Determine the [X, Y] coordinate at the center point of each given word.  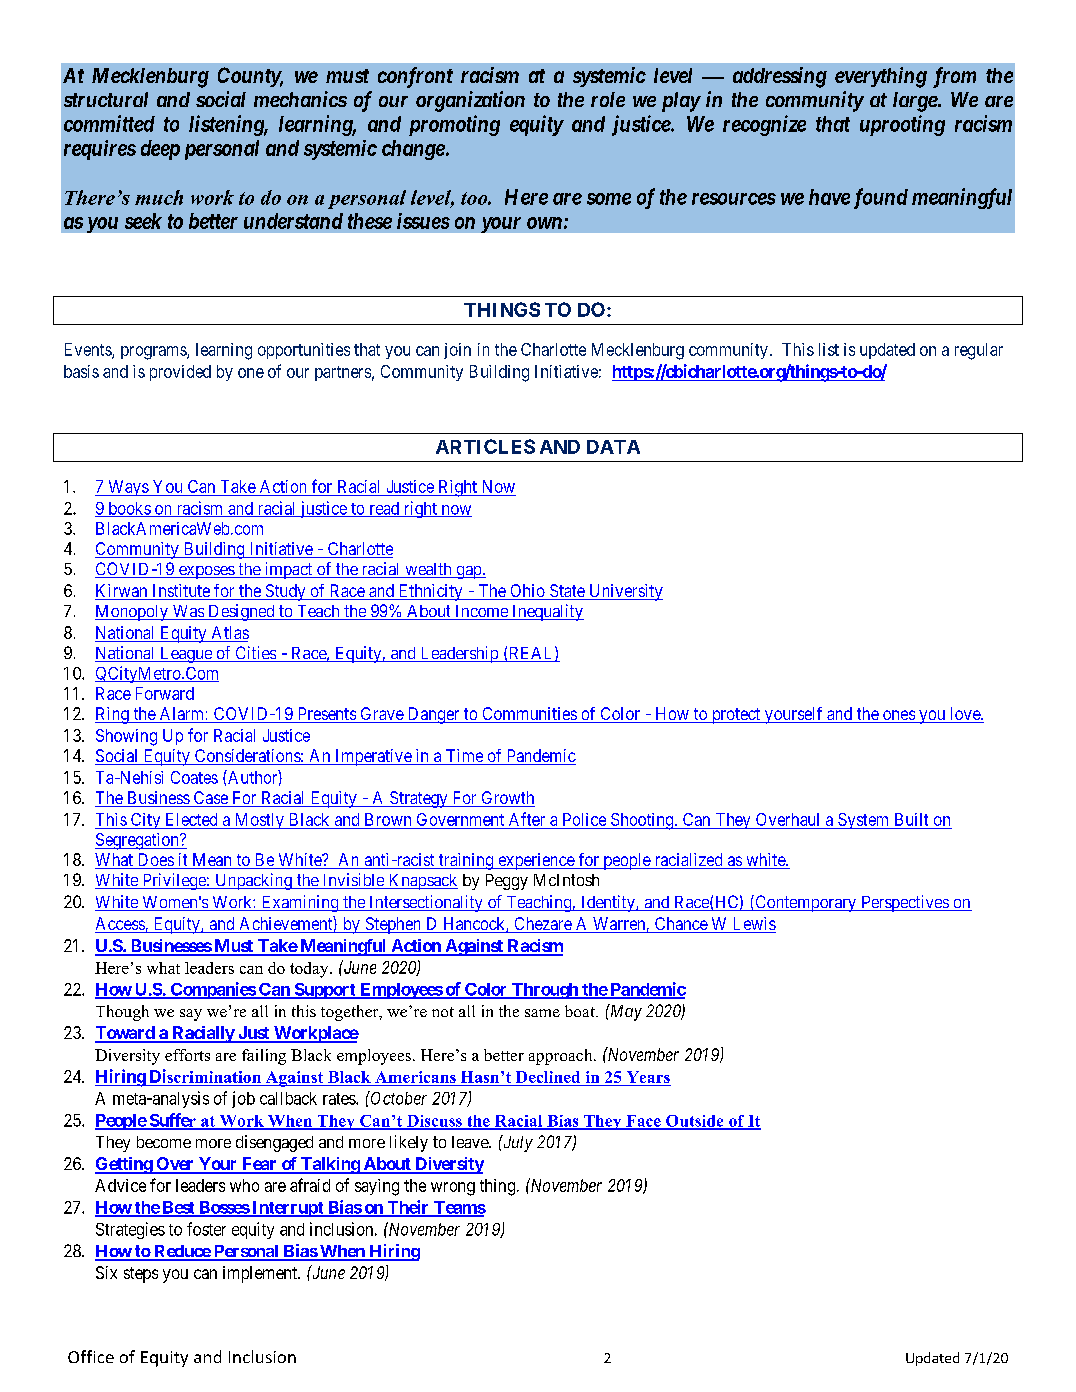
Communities [529, 715]
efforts [187, 1055]
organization [470, 101]
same [542, 1013]
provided [180, 373]
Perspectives [904, 903]
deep [160, 150]
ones [898, 716]
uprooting [902, 125]
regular [979, 351]
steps [141, 1275]
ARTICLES [485, 446]
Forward [165, 693]
